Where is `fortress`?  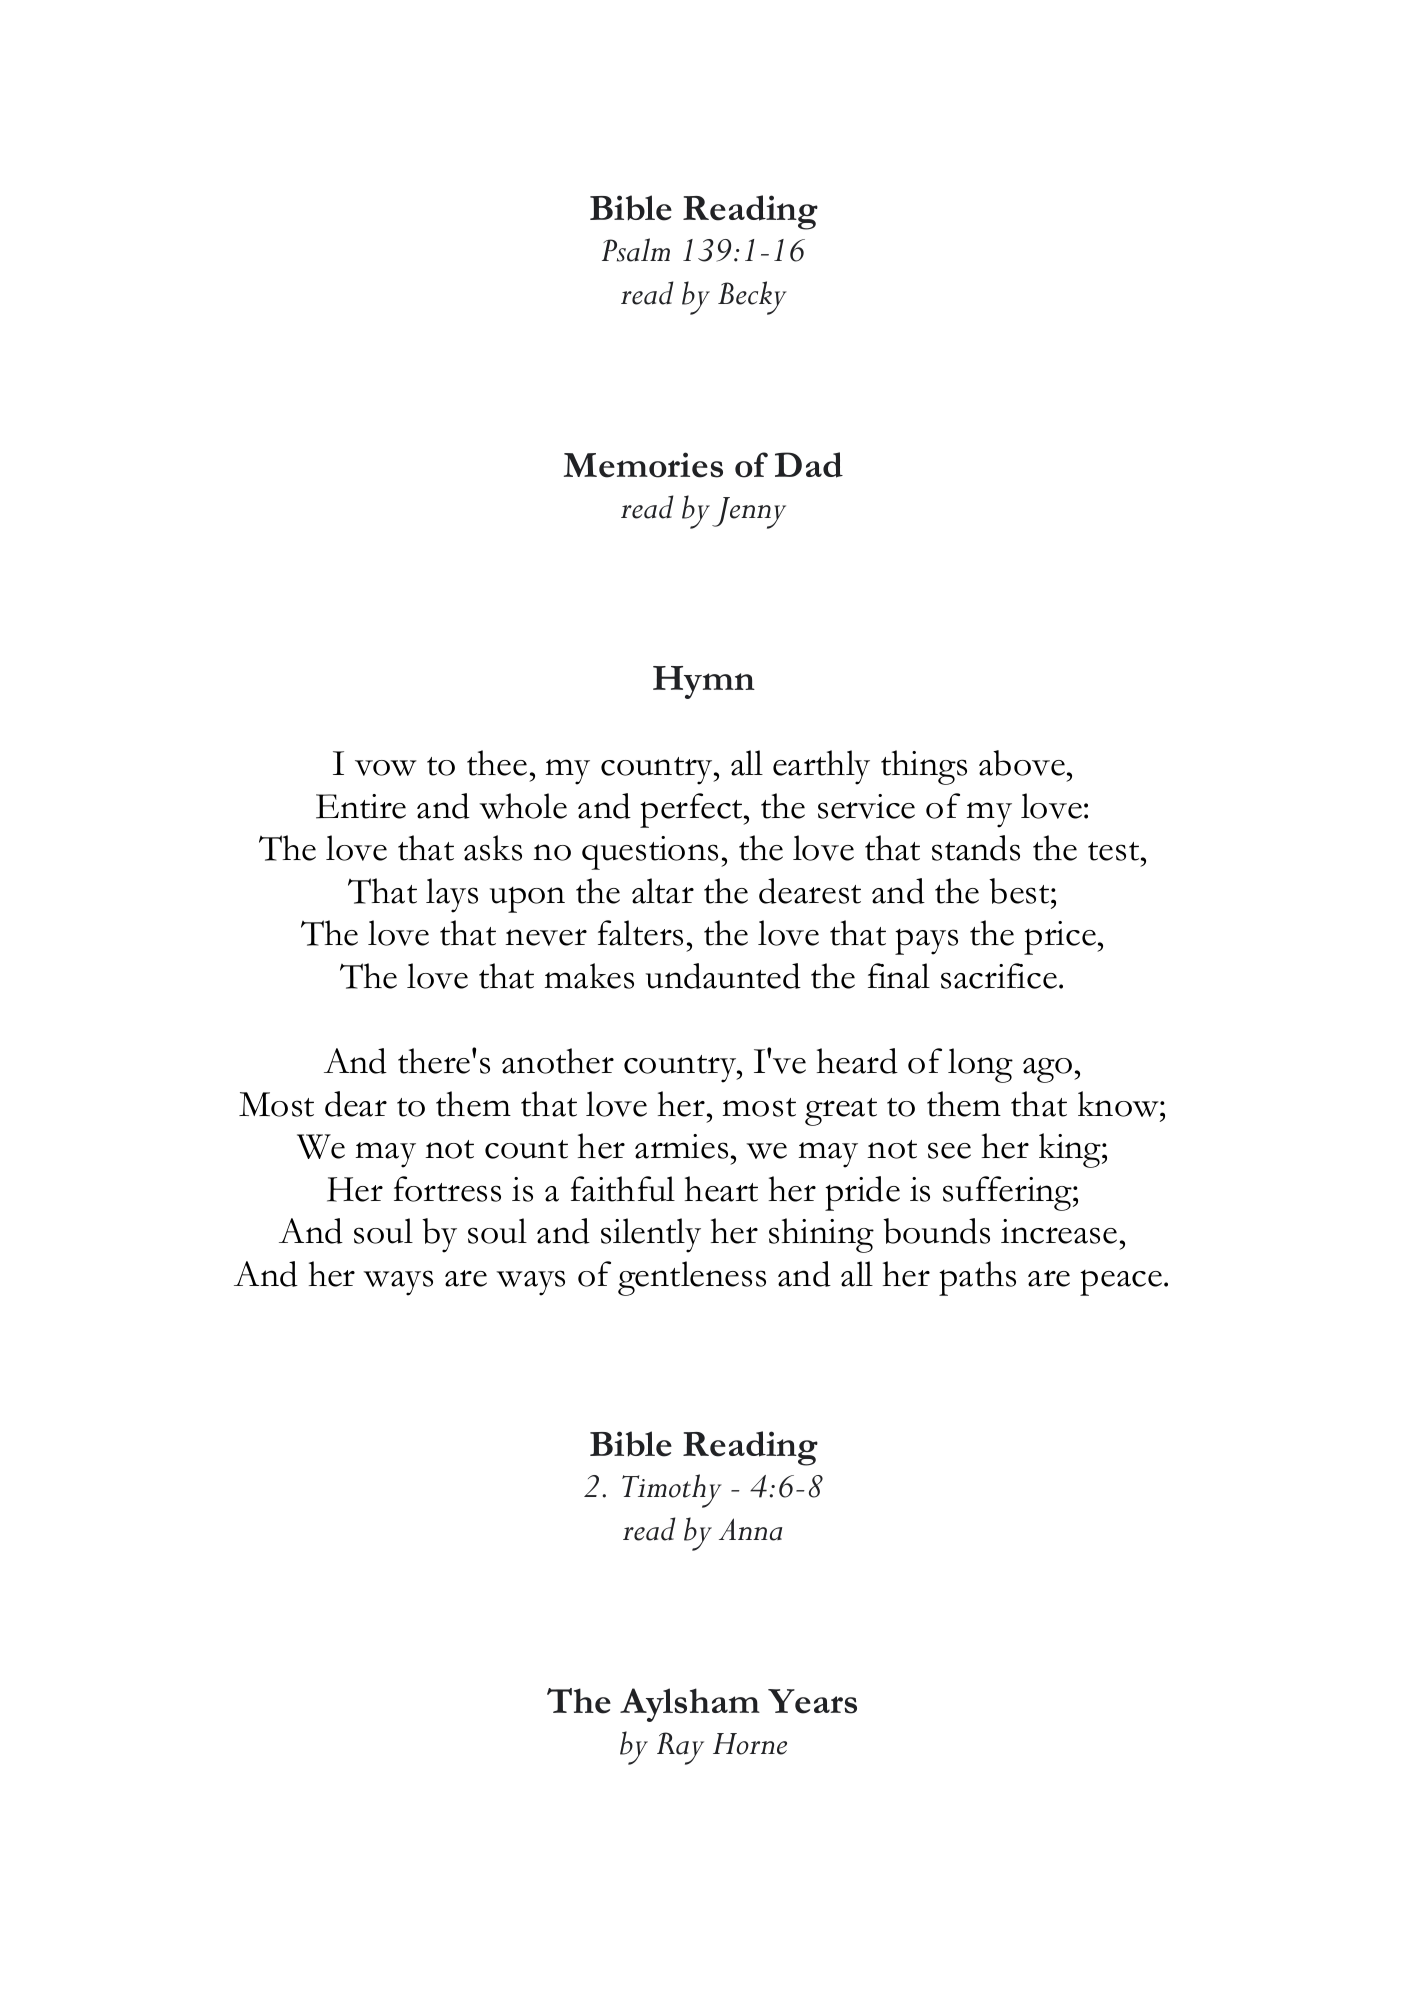
fortress is located at coordinates (447, 1189).
